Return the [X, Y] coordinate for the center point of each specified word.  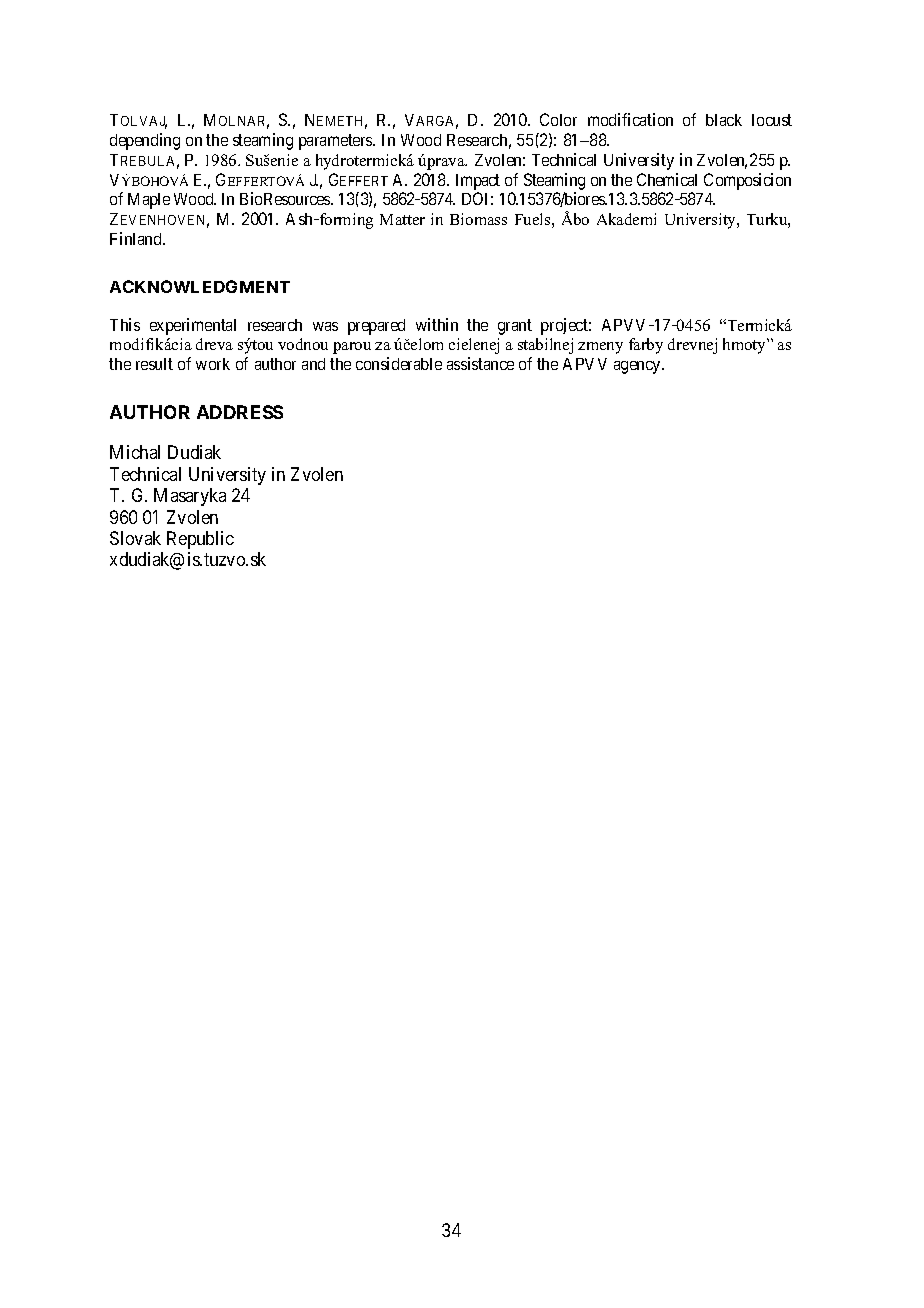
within [437, 324]
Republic [200, 540]
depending [145, 141]
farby [646, 346]
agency [639, 367]
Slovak [135, 538]
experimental [193, 326]
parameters [336, 142]
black [724, 120]
